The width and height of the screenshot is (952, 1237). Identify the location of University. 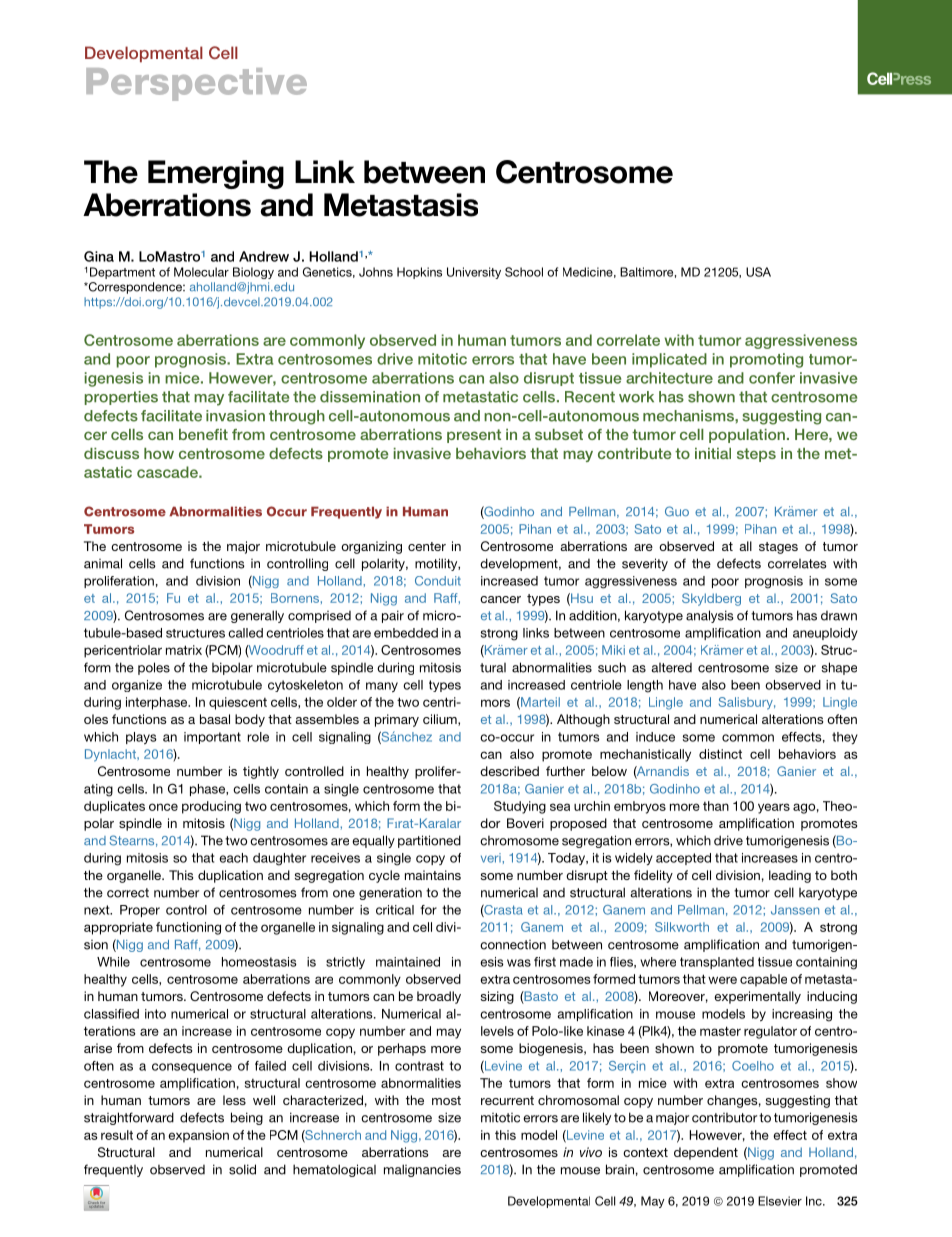
(474, 273).
